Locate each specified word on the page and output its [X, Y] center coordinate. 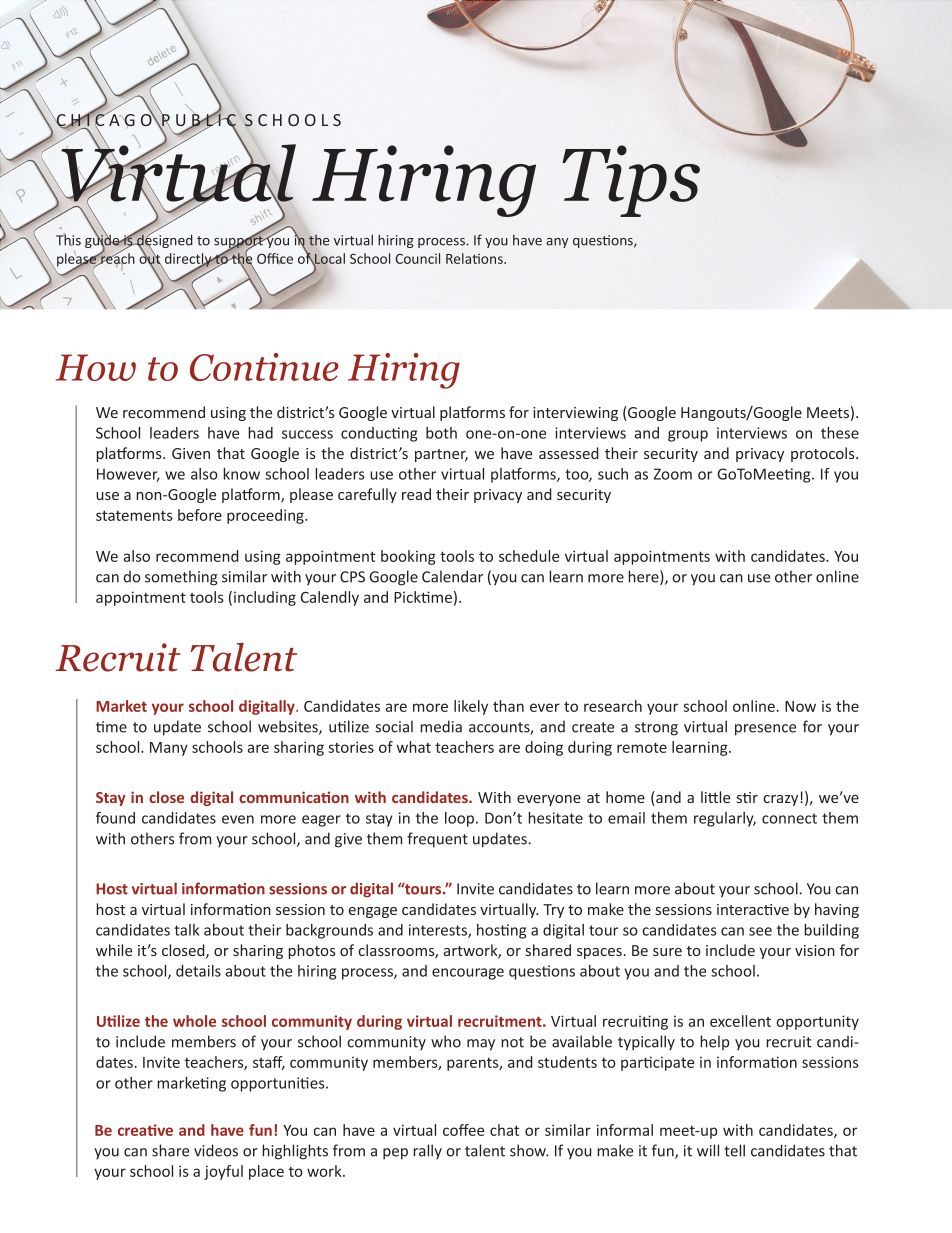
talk [186, 930]
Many [169, 749]
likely [471, 707]
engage [373, 912]
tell [734, 1150]
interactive [753, 909]
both [441, 433]
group [688, 436]
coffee [463, 1130]
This [68, 239]
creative [145, 1130]
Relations [475, 258]
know [241, 474]
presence [765, 730]
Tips [631, 181]
